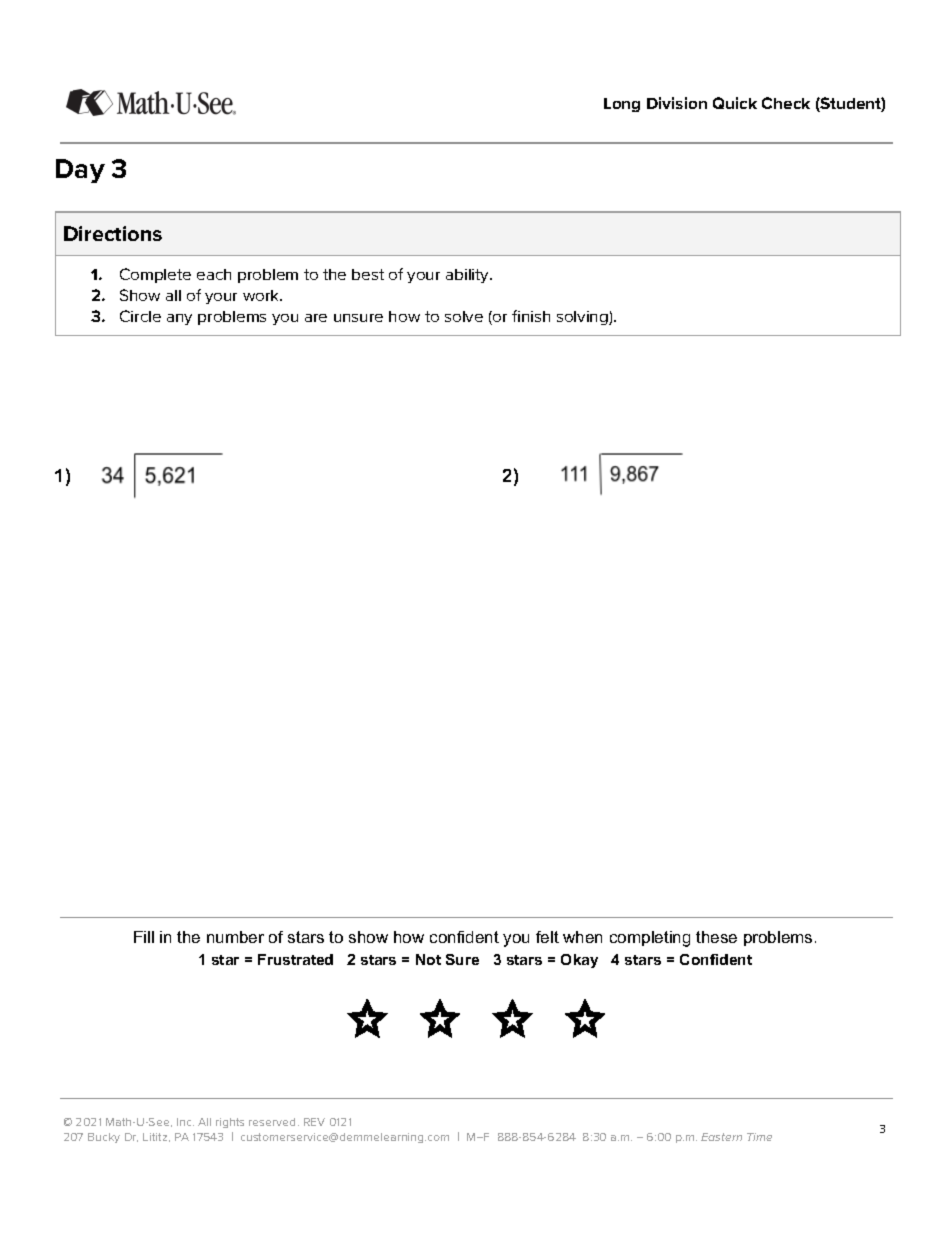  Describe the element at coordinates (677, 103) in the page. I see `Division` at that location.
